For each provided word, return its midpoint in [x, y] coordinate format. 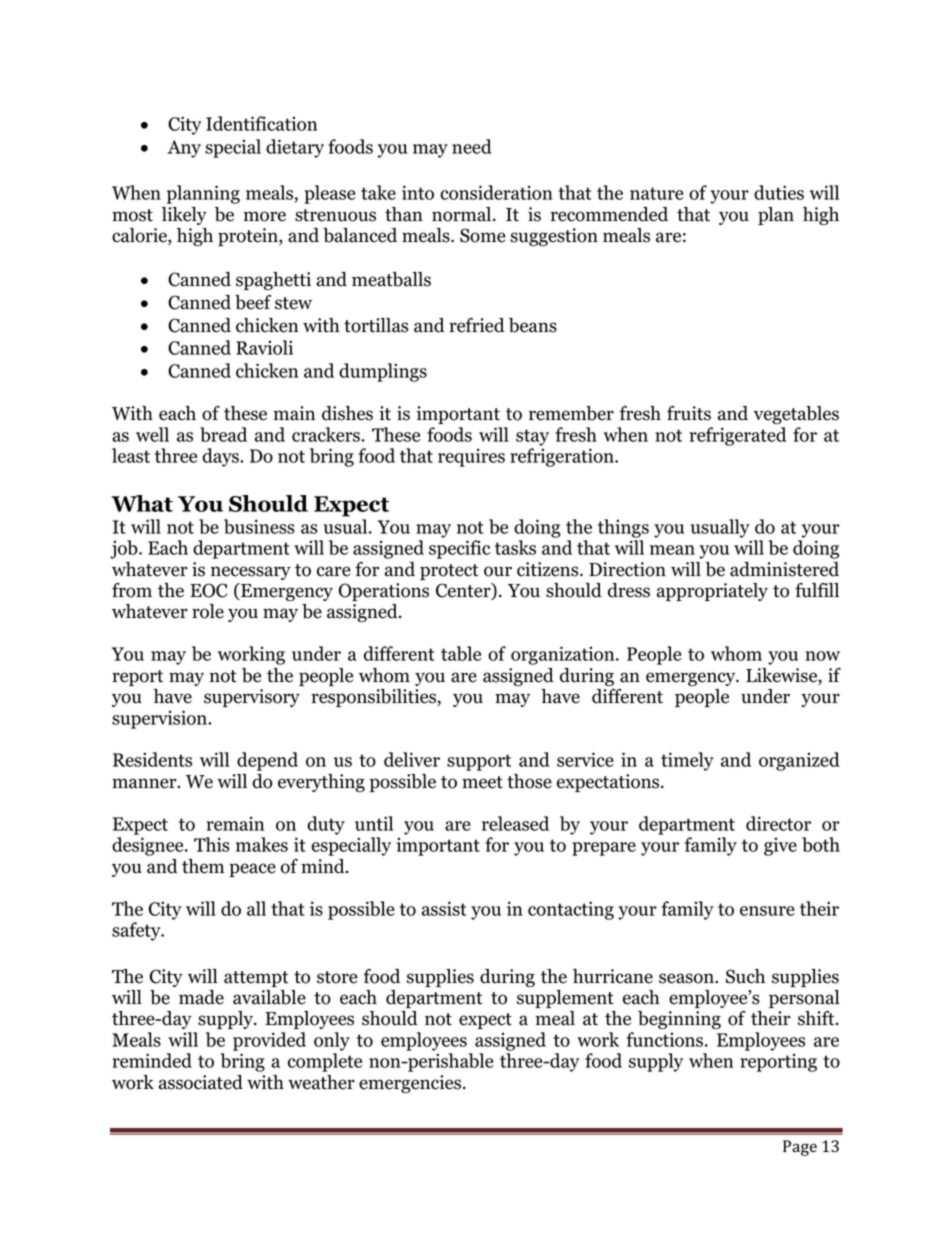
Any [184, 149]
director [778, 823]
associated [201, 1082]
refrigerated [737, 436]
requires [471, 457]
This [212, 844]
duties [779, 192]
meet [482, 782]
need [472, 146]
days [221, 457]
